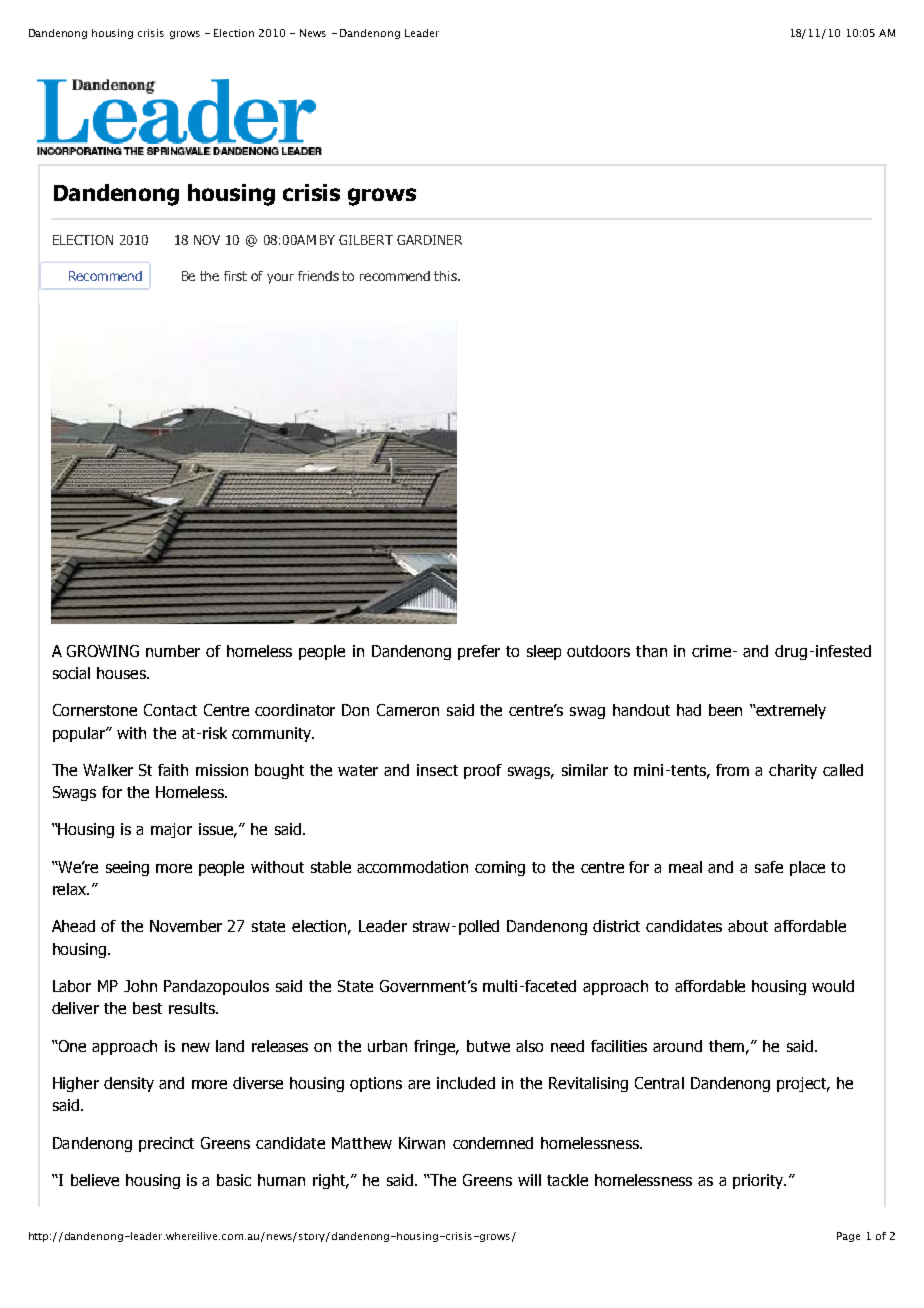 The width and height of the screenshot is (924, 1308). What do you see at coordinates (479, 652) in the screenshot?
I see `prefer` at bounding box center [479, 652].
